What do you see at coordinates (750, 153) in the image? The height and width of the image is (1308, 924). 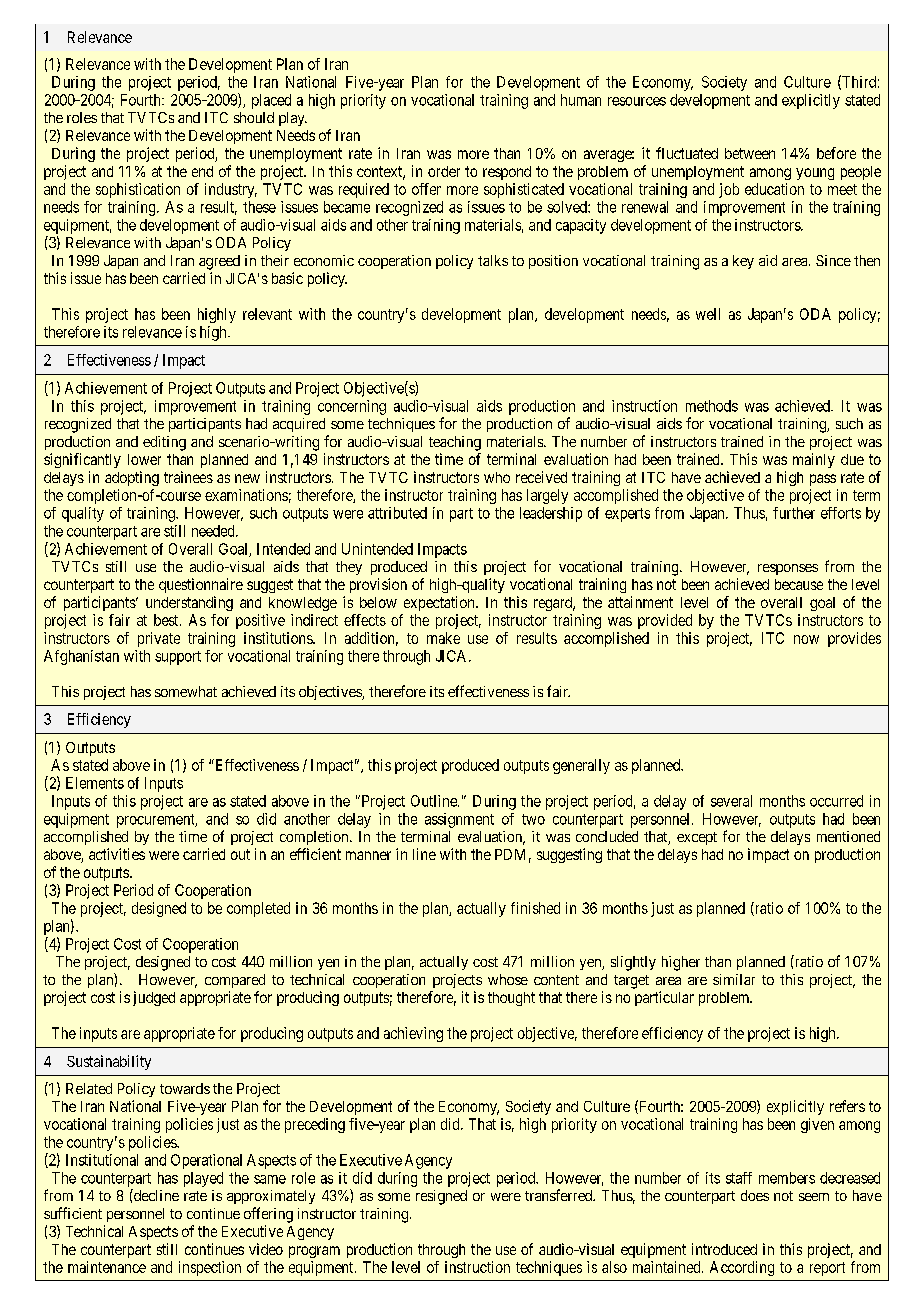 I see `between` at bounding box center [750, 153].
